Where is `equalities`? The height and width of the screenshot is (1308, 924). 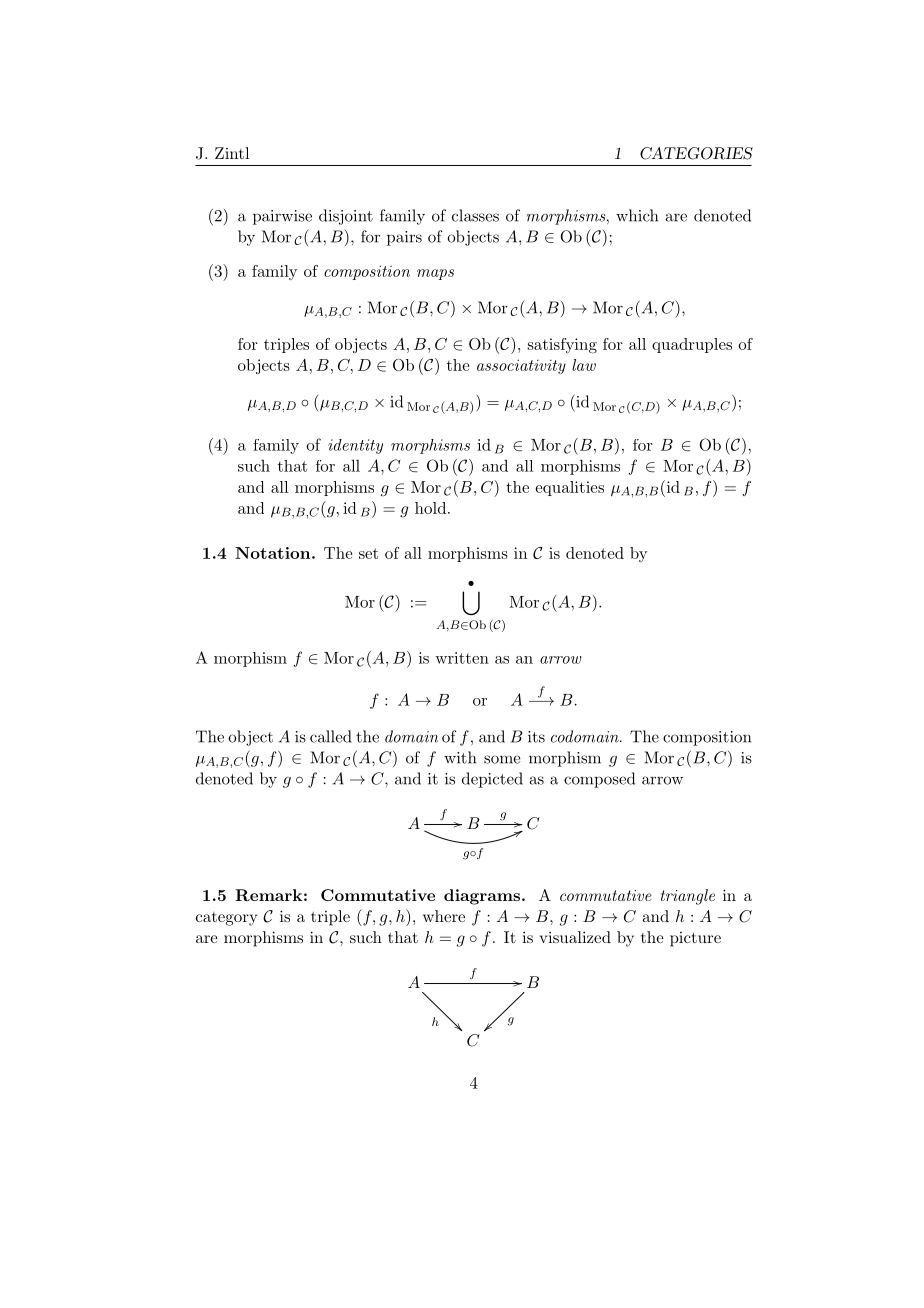
equalities is located at coordinates (570, 488).
